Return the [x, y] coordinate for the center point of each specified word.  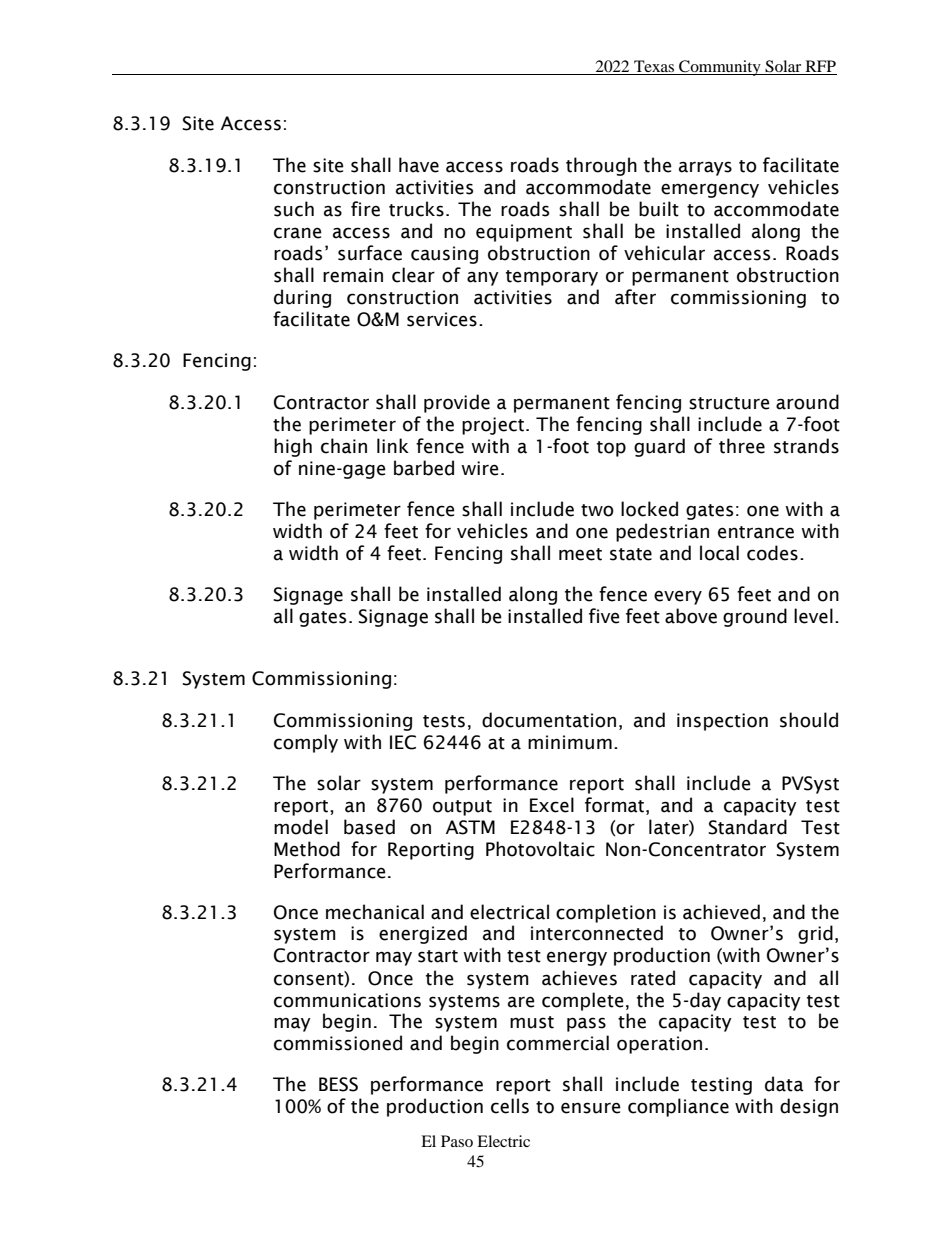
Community [720, 68]
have [419, 165]
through [601, 166]
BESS [338, 1084]
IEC [403, 742]
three [742, 446]
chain [344, 446]
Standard [747, 827]
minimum [570, 742]
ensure [591, 1108]
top [611, 449]
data [784, 1084]
